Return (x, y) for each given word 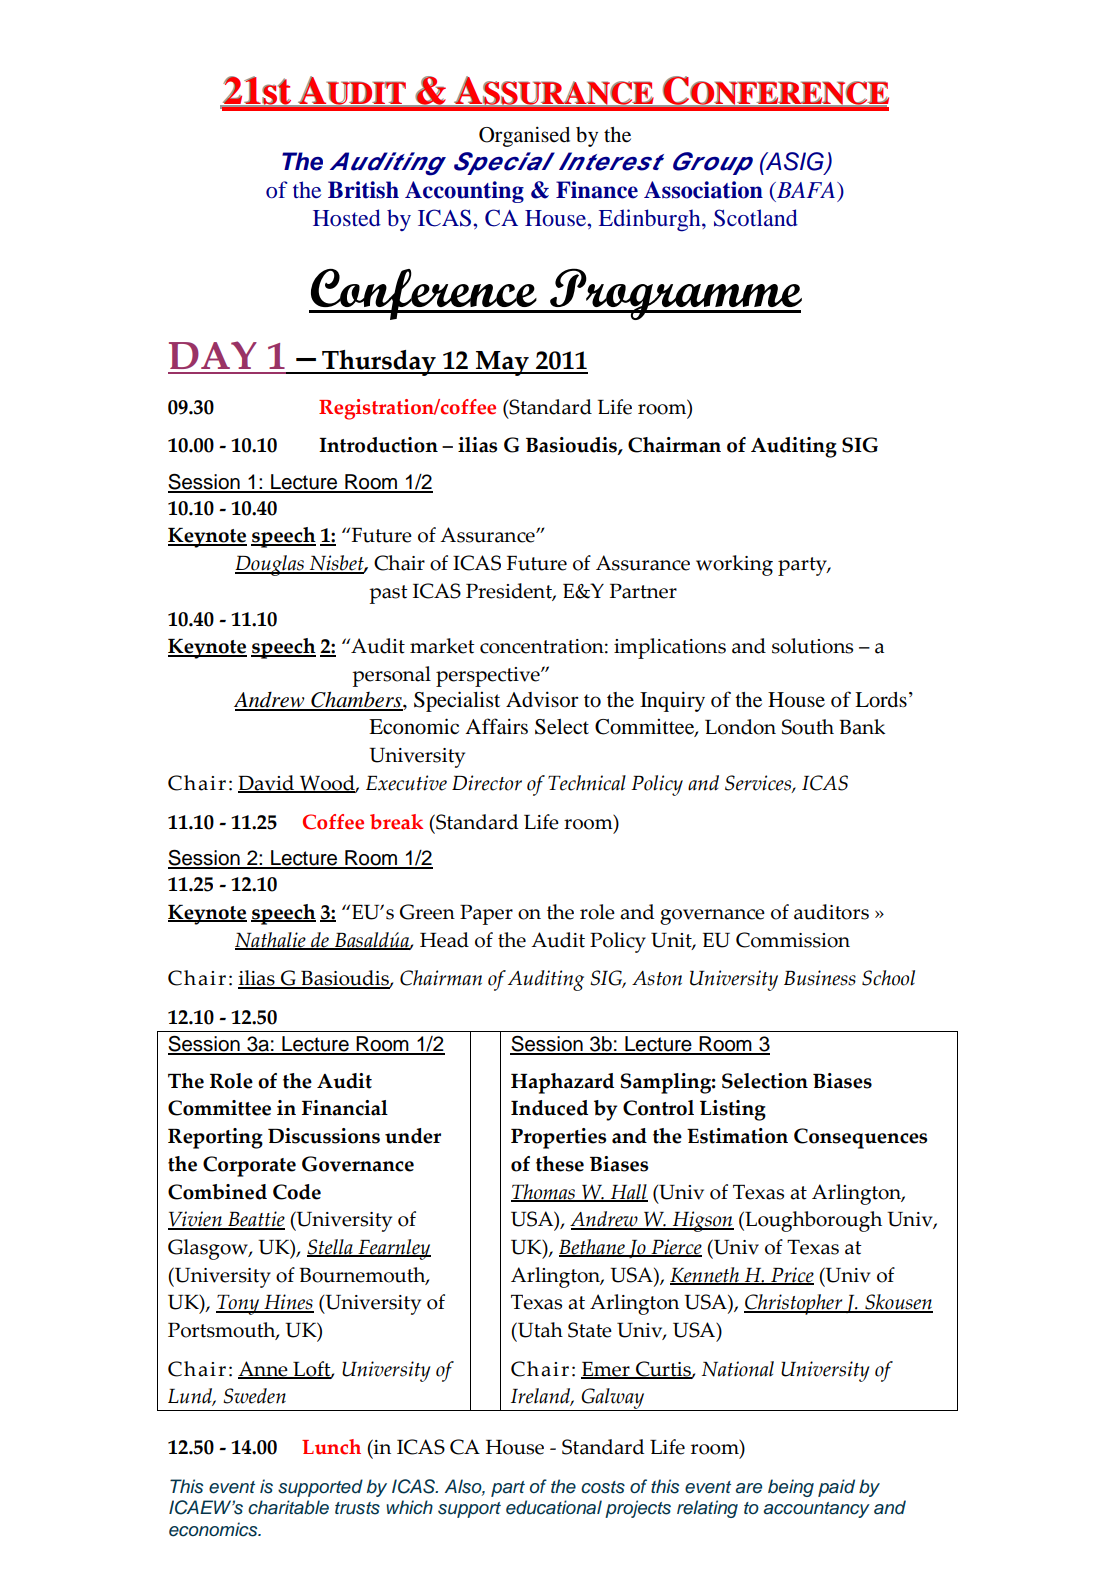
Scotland (756, 218)
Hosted (347, 217)
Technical (587, 783)
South (808, 727)
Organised (524, 136)
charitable (288, 1507)
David (267, 784)
